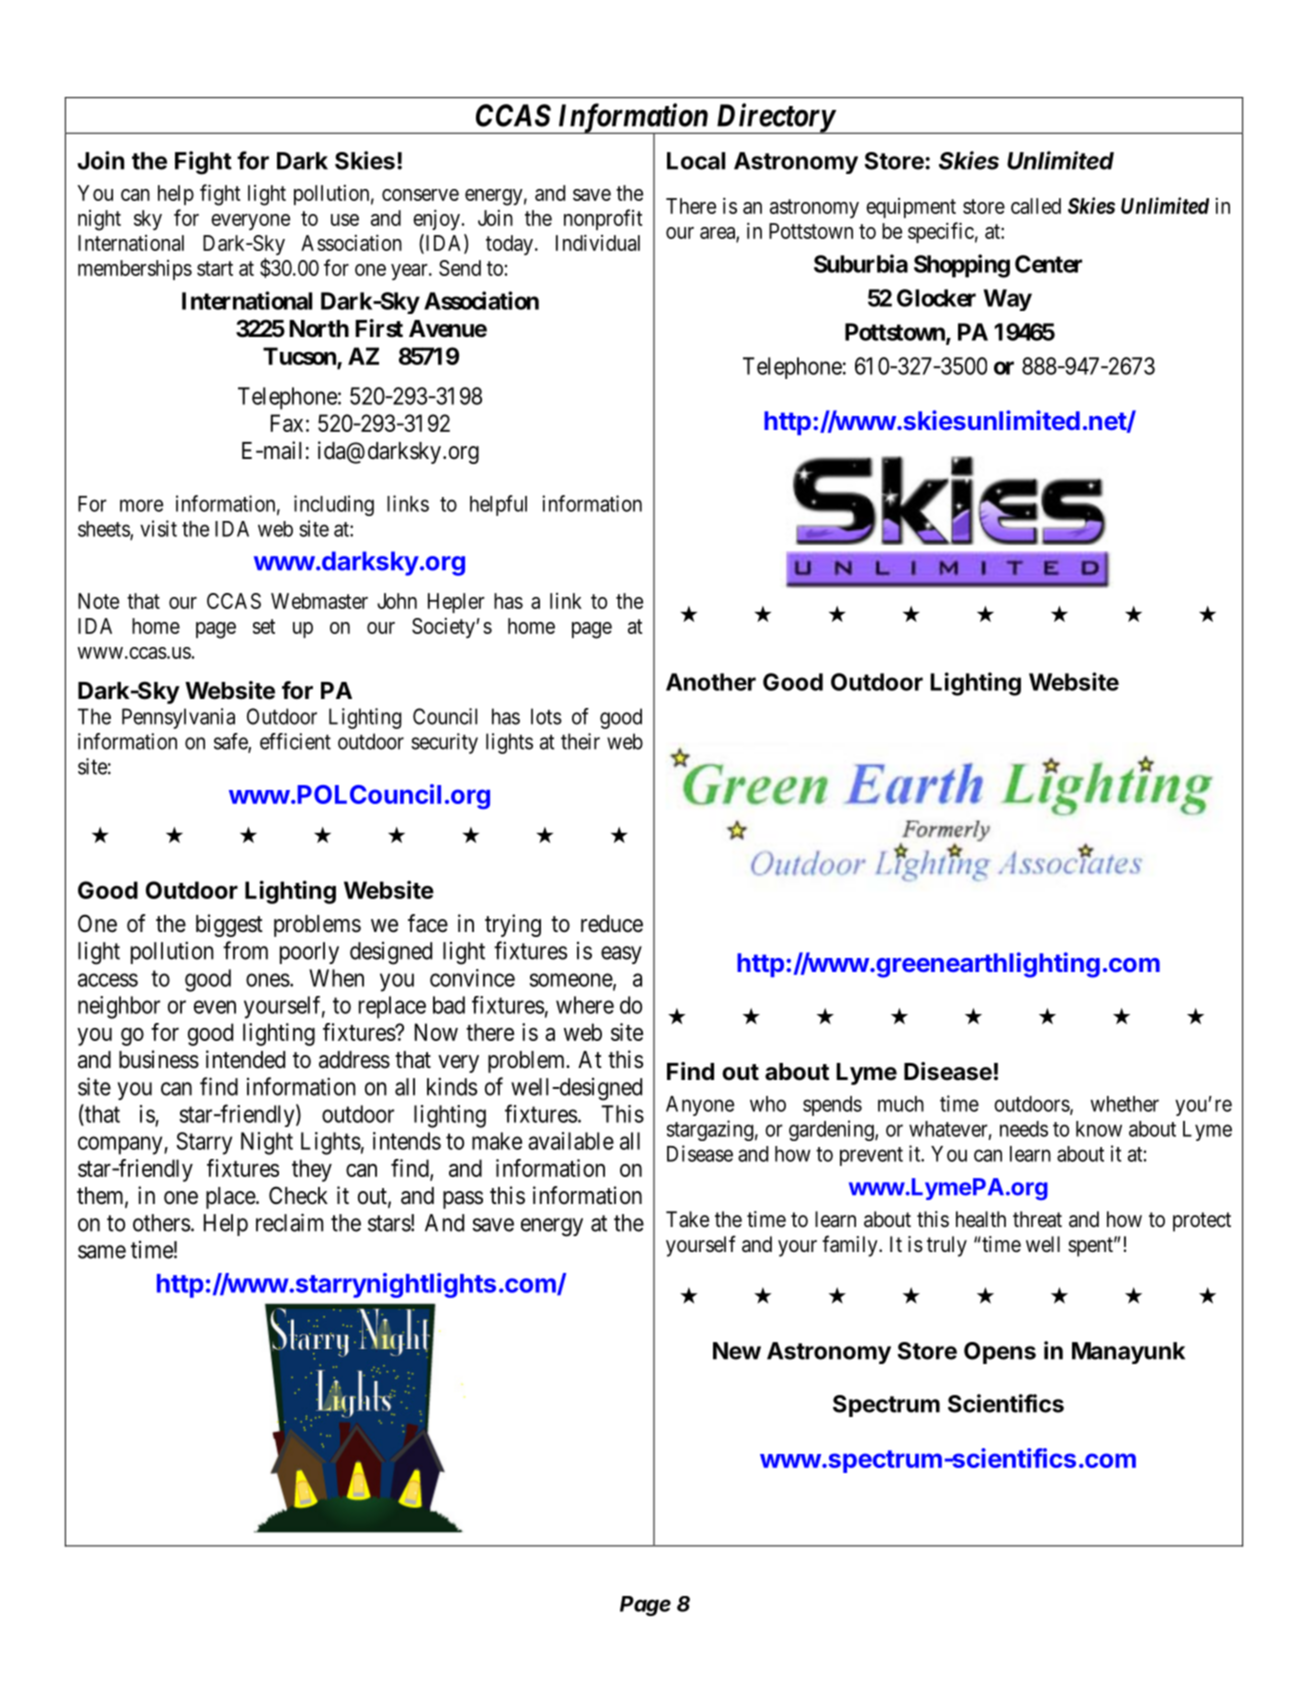 The height and width of the screenshot is (1693, 1308). What do you see at coordinates (737, 1351) in the screenshot?
I see `New` at bounding box center [737, 1351].
